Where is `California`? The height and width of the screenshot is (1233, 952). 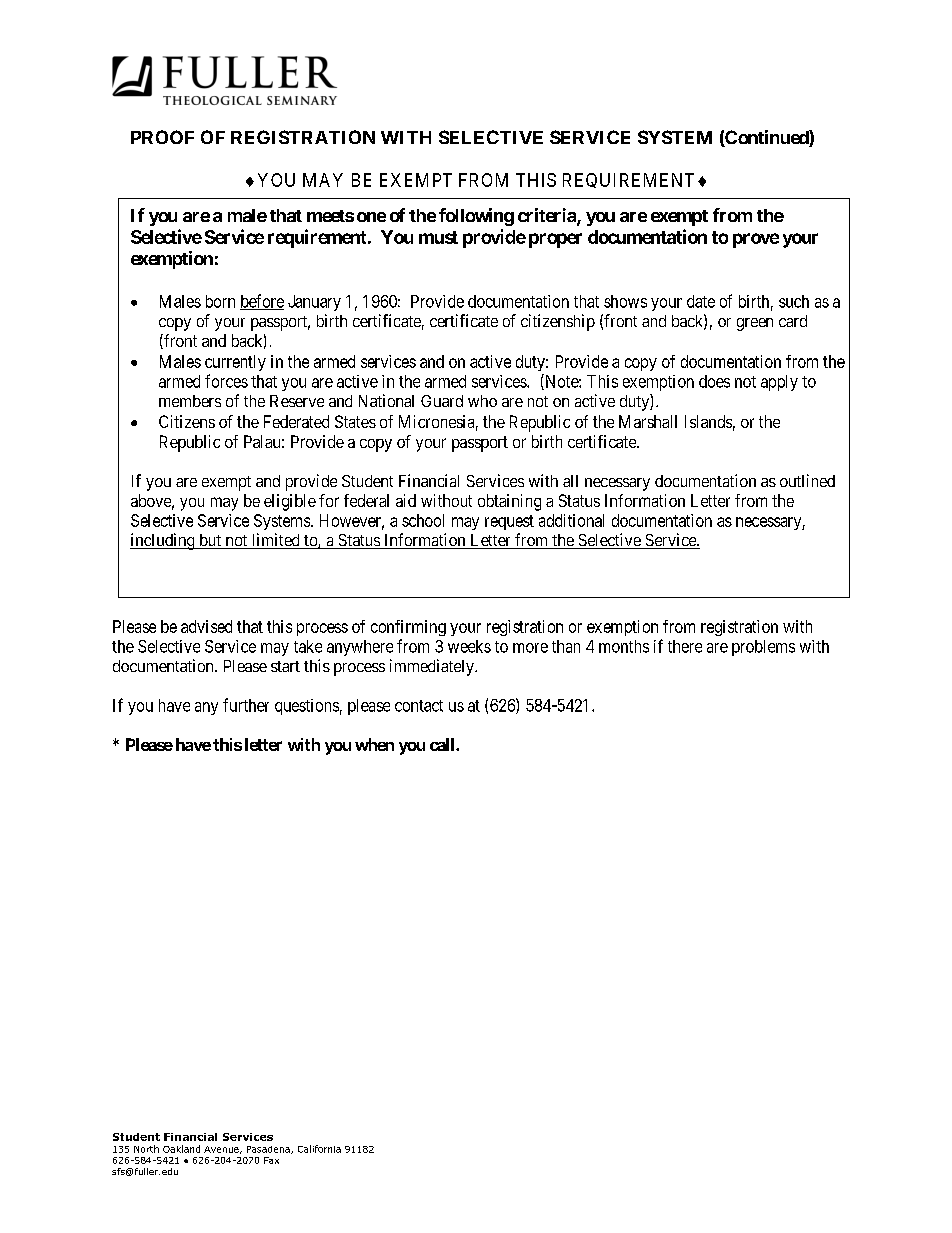 California is located at coordinates (319, 1149).
